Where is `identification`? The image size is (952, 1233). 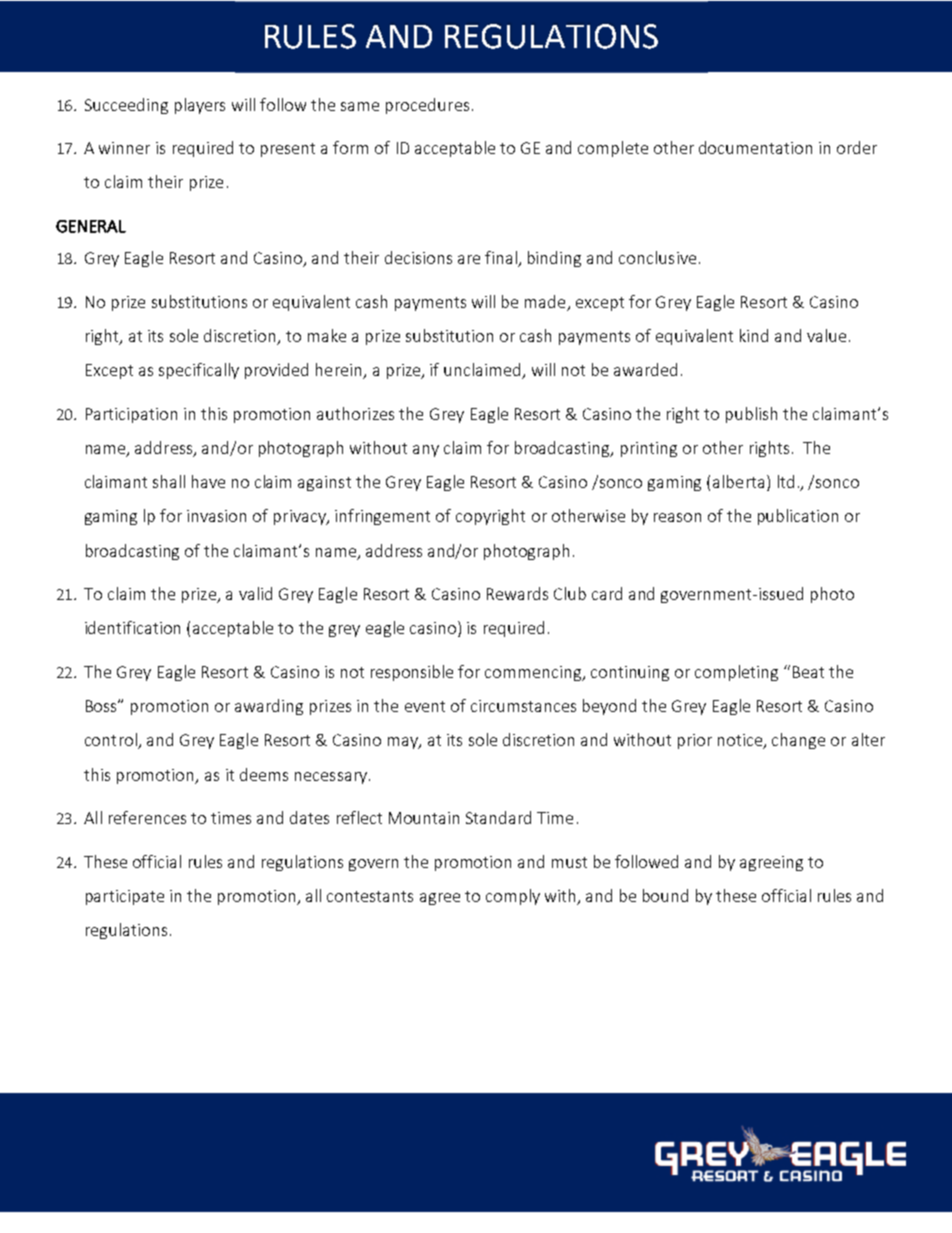
identification is located at coordinates (132, 627).
